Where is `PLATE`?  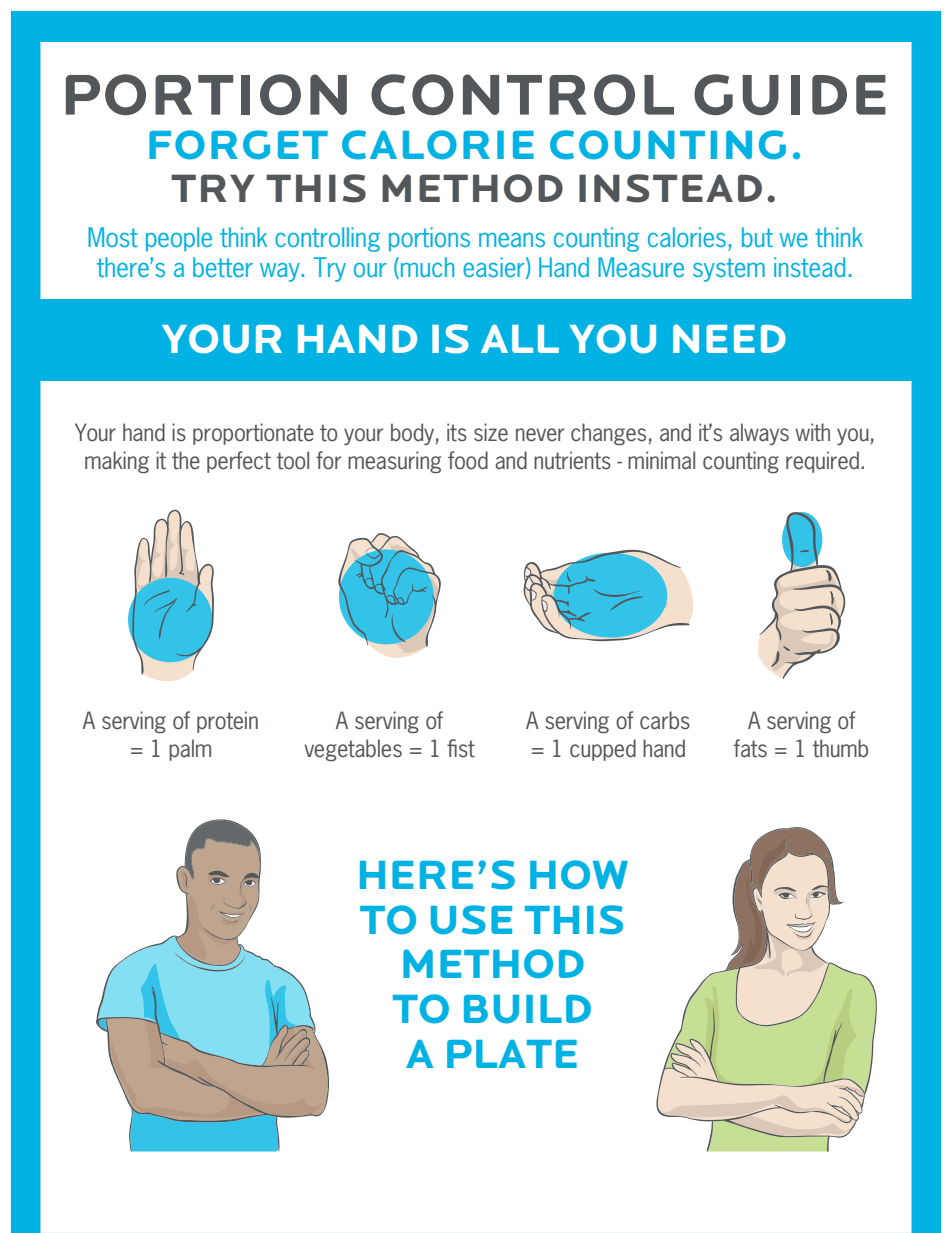
PLATE is located at coordinates (512, 1053).
